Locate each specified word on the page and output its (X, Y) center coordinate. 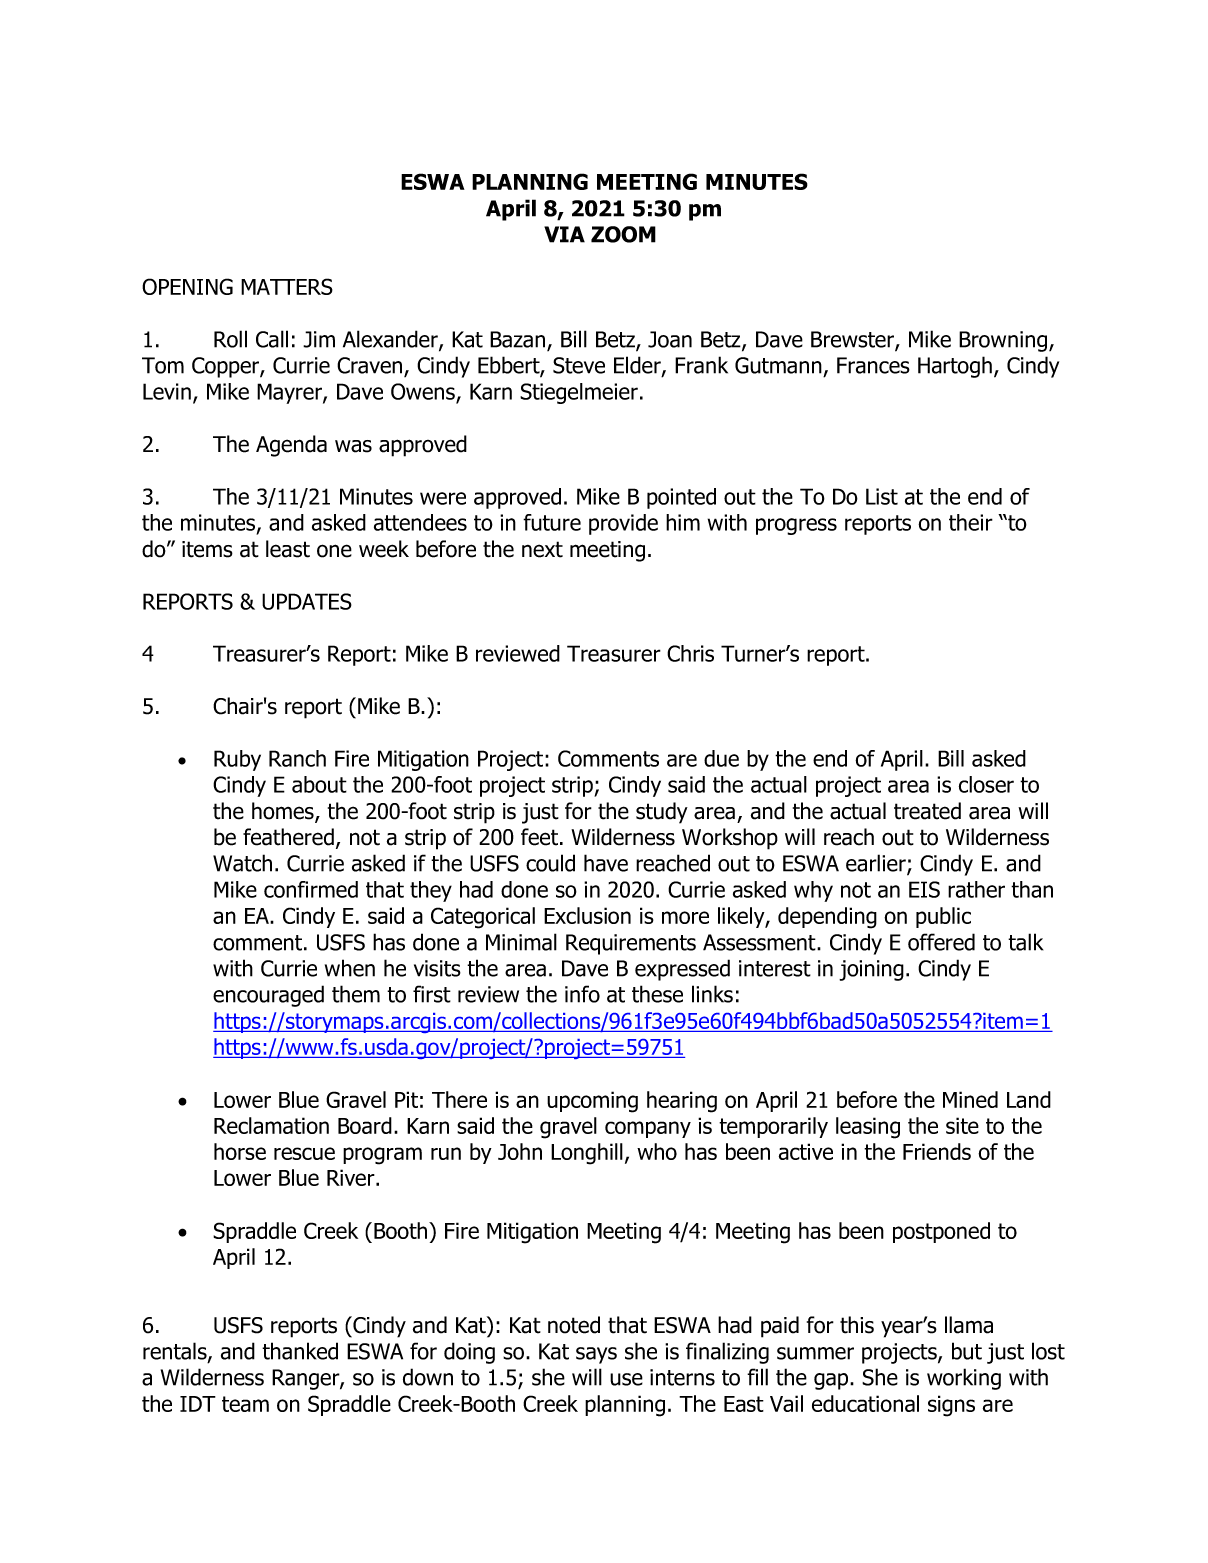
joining (871, 970)
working (964, 1379)
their (971, 522)
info (582, 994)
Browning (1004, 341)
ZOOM (623, 234)
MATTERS (287, 286)
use (626, 1379)
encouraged (268, 996)
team (245, 1404)
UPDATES (307, 601)
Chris (690, 653)
